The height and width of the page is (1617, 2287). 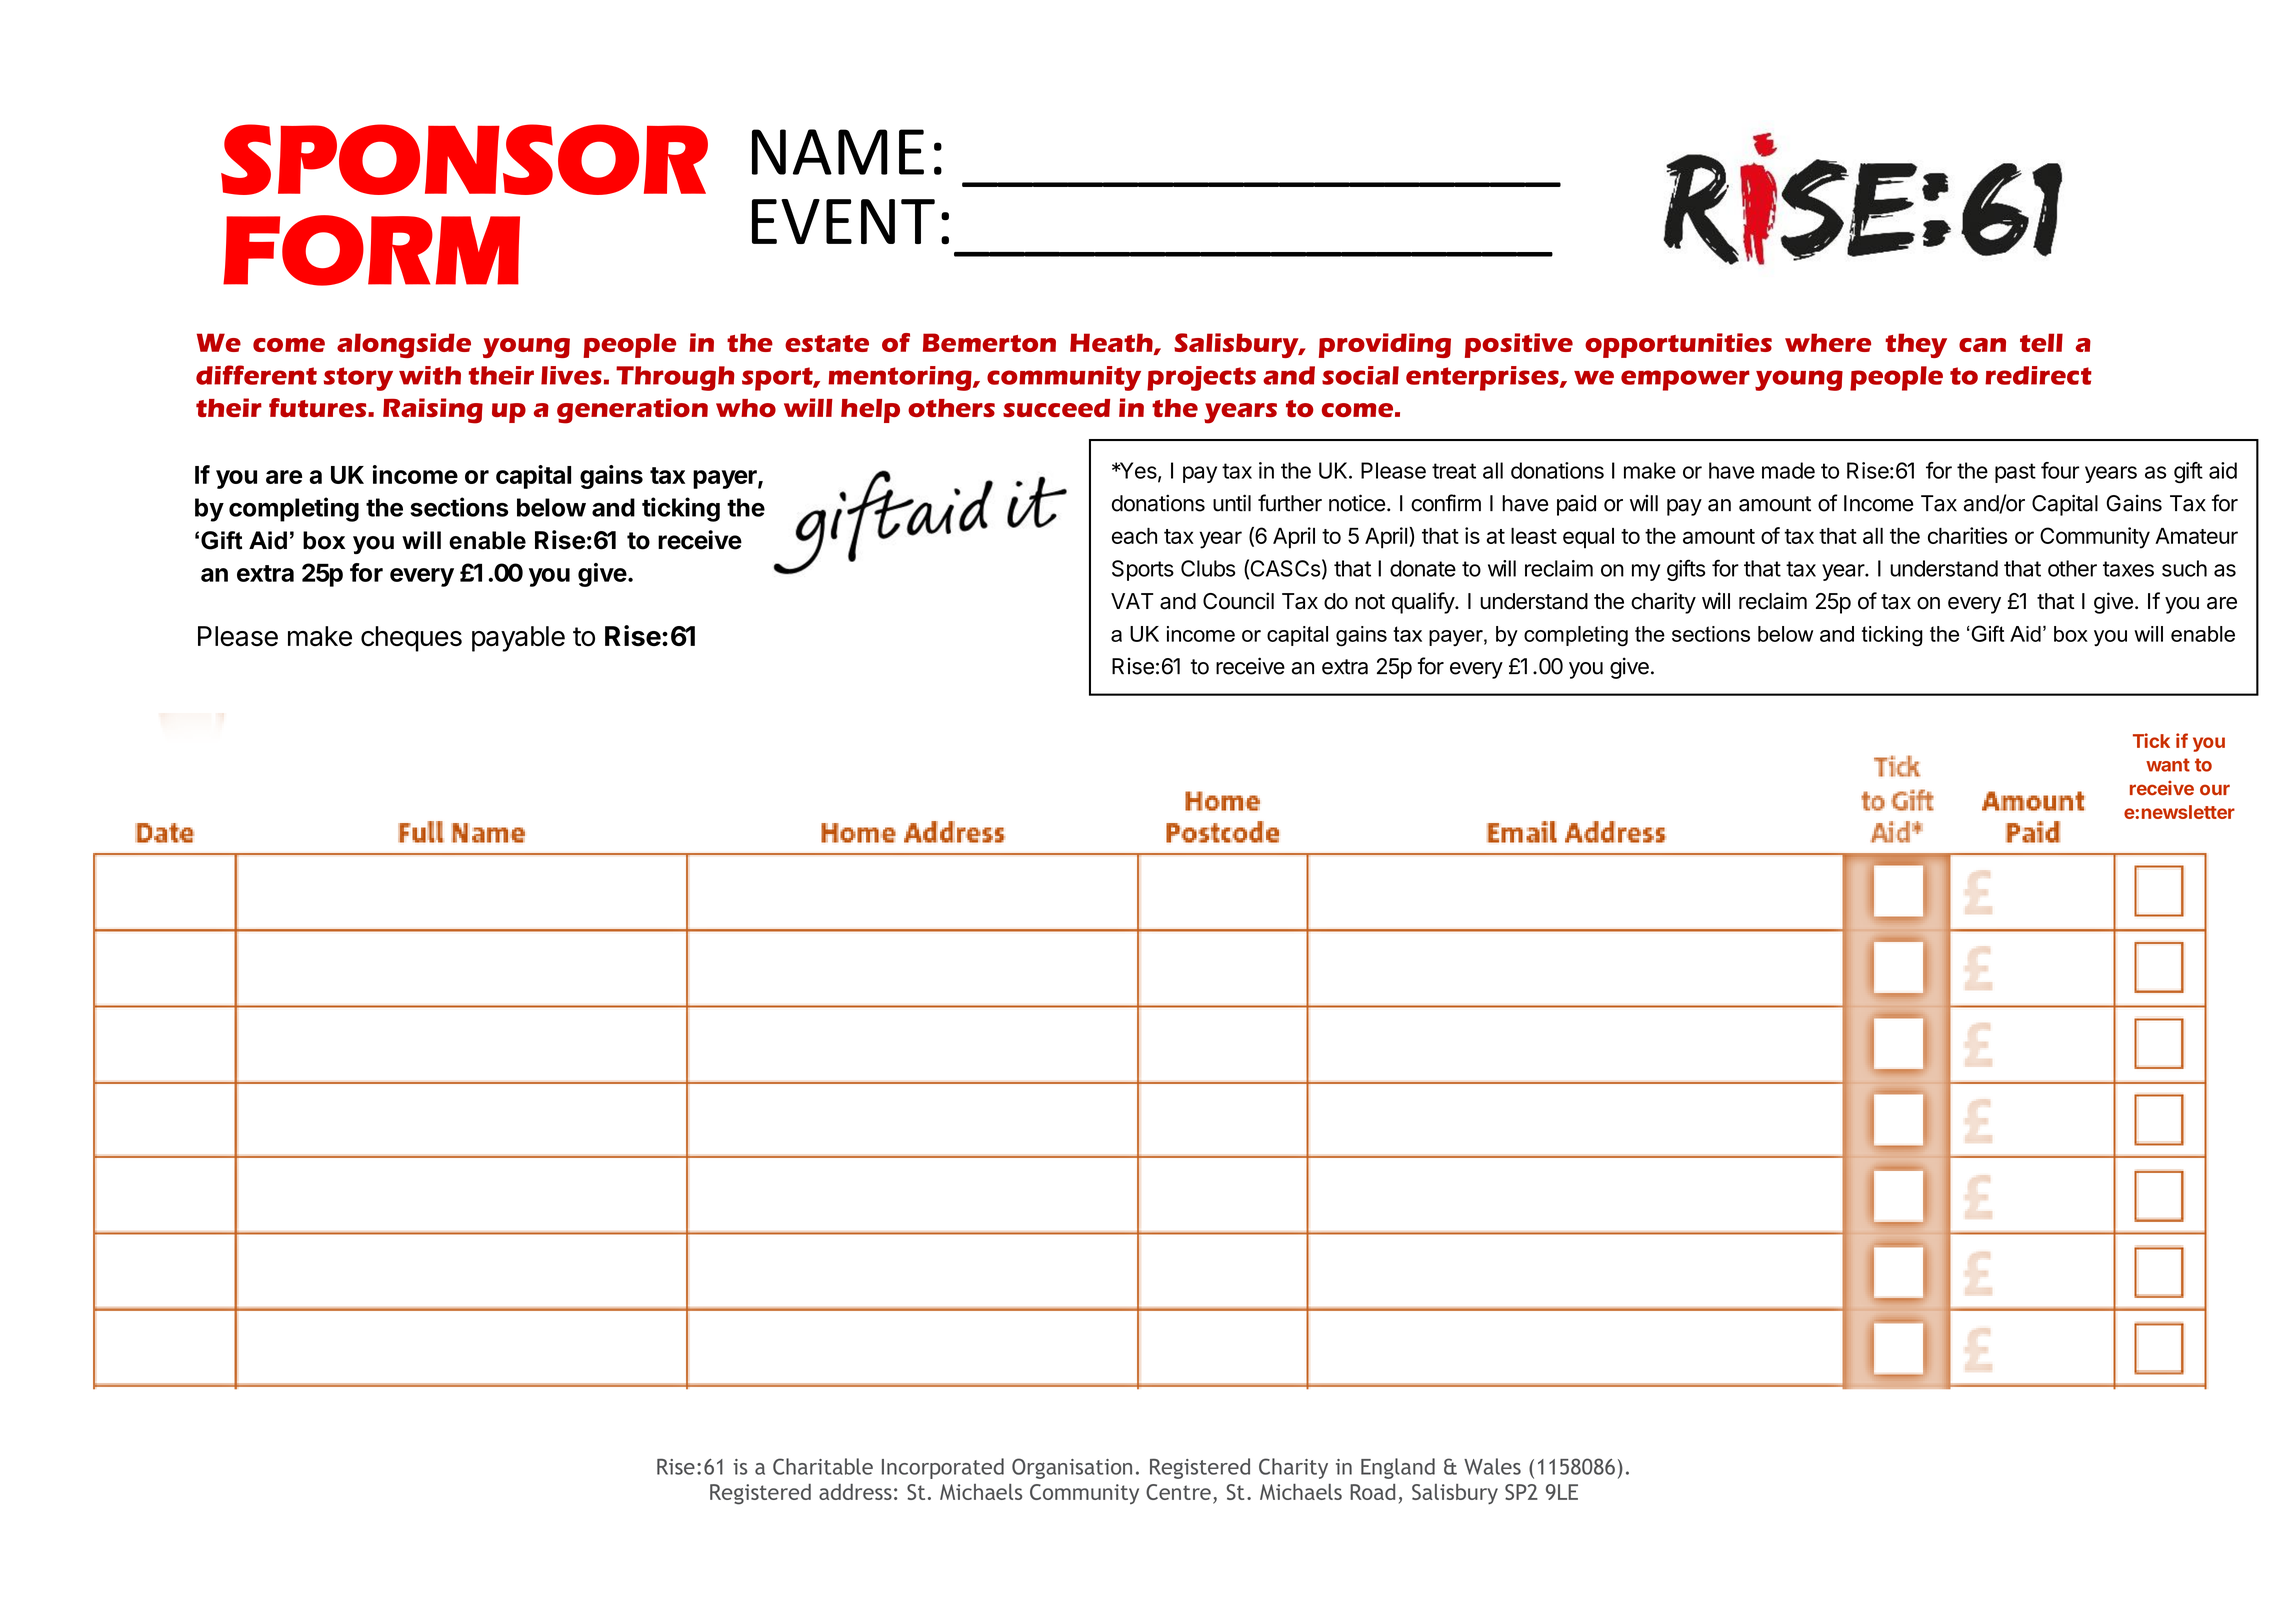 What do you see at coordinates (1178, 1492) in the page?
I see `Centre` at bounding box center [1178, 1492].
